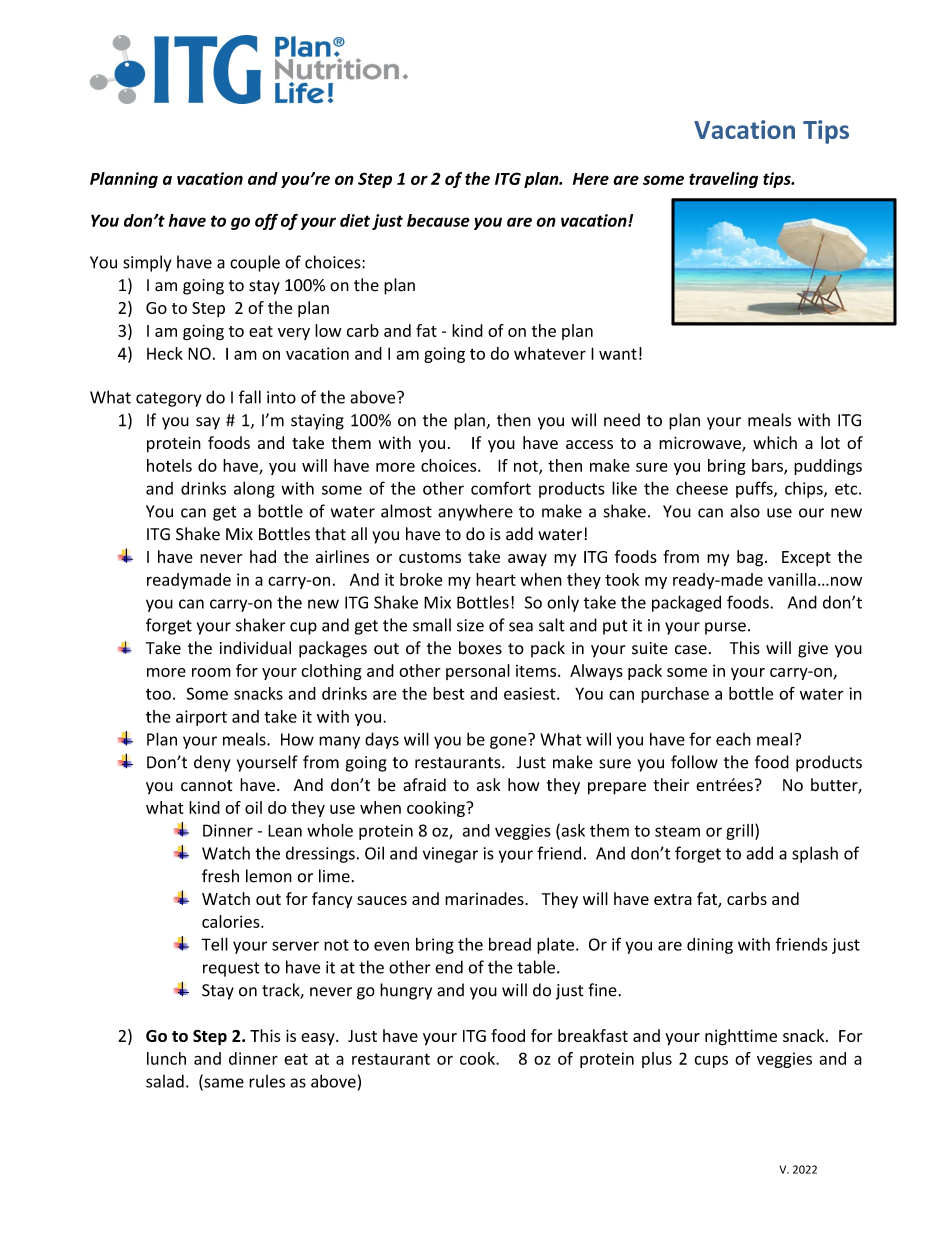 This page has width=952, height=1233. What do you see at coordinates (694, 762) in the page?
I see `follow` at bounding box center [694, 762].
